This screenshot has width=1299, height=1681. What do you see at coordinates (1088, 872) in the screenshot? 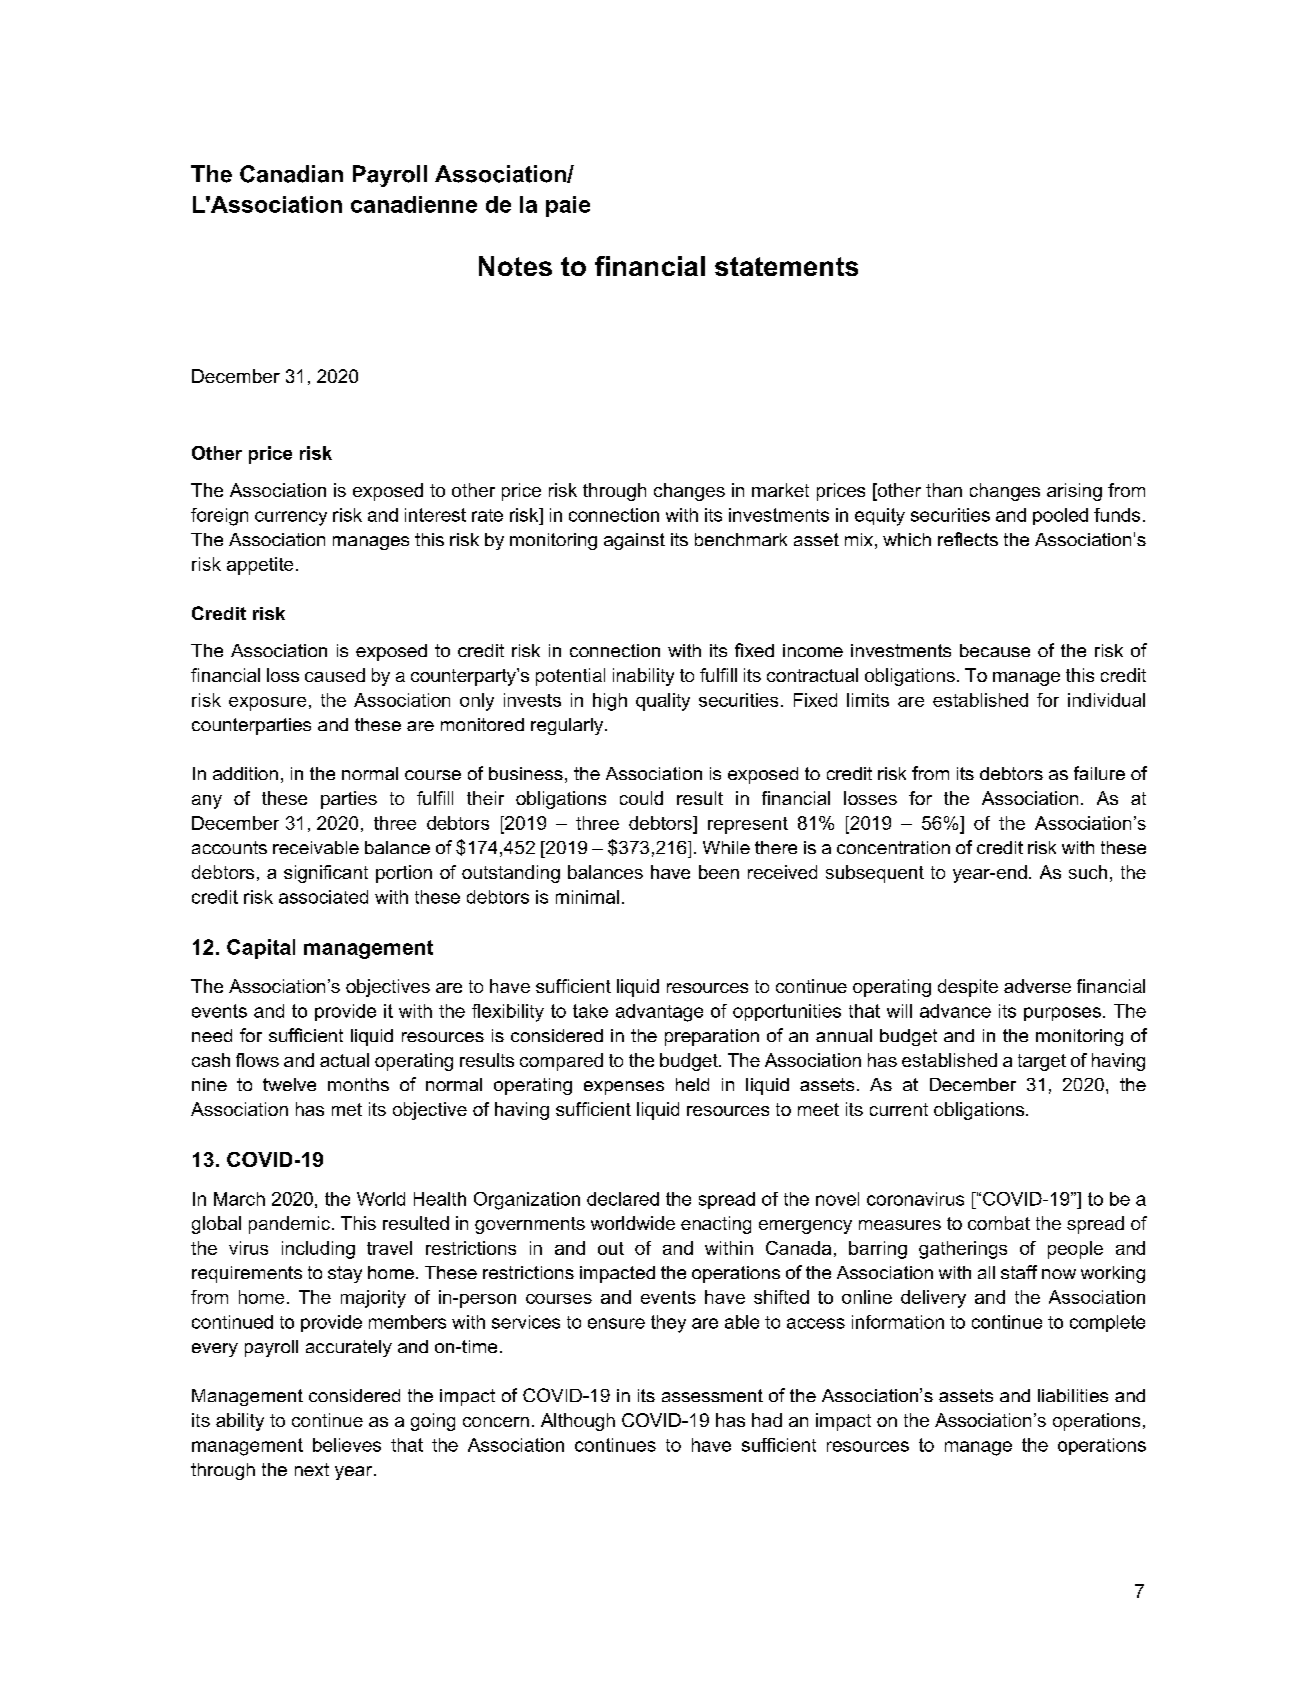
I see `such` at bounding box center [1088, 872].
